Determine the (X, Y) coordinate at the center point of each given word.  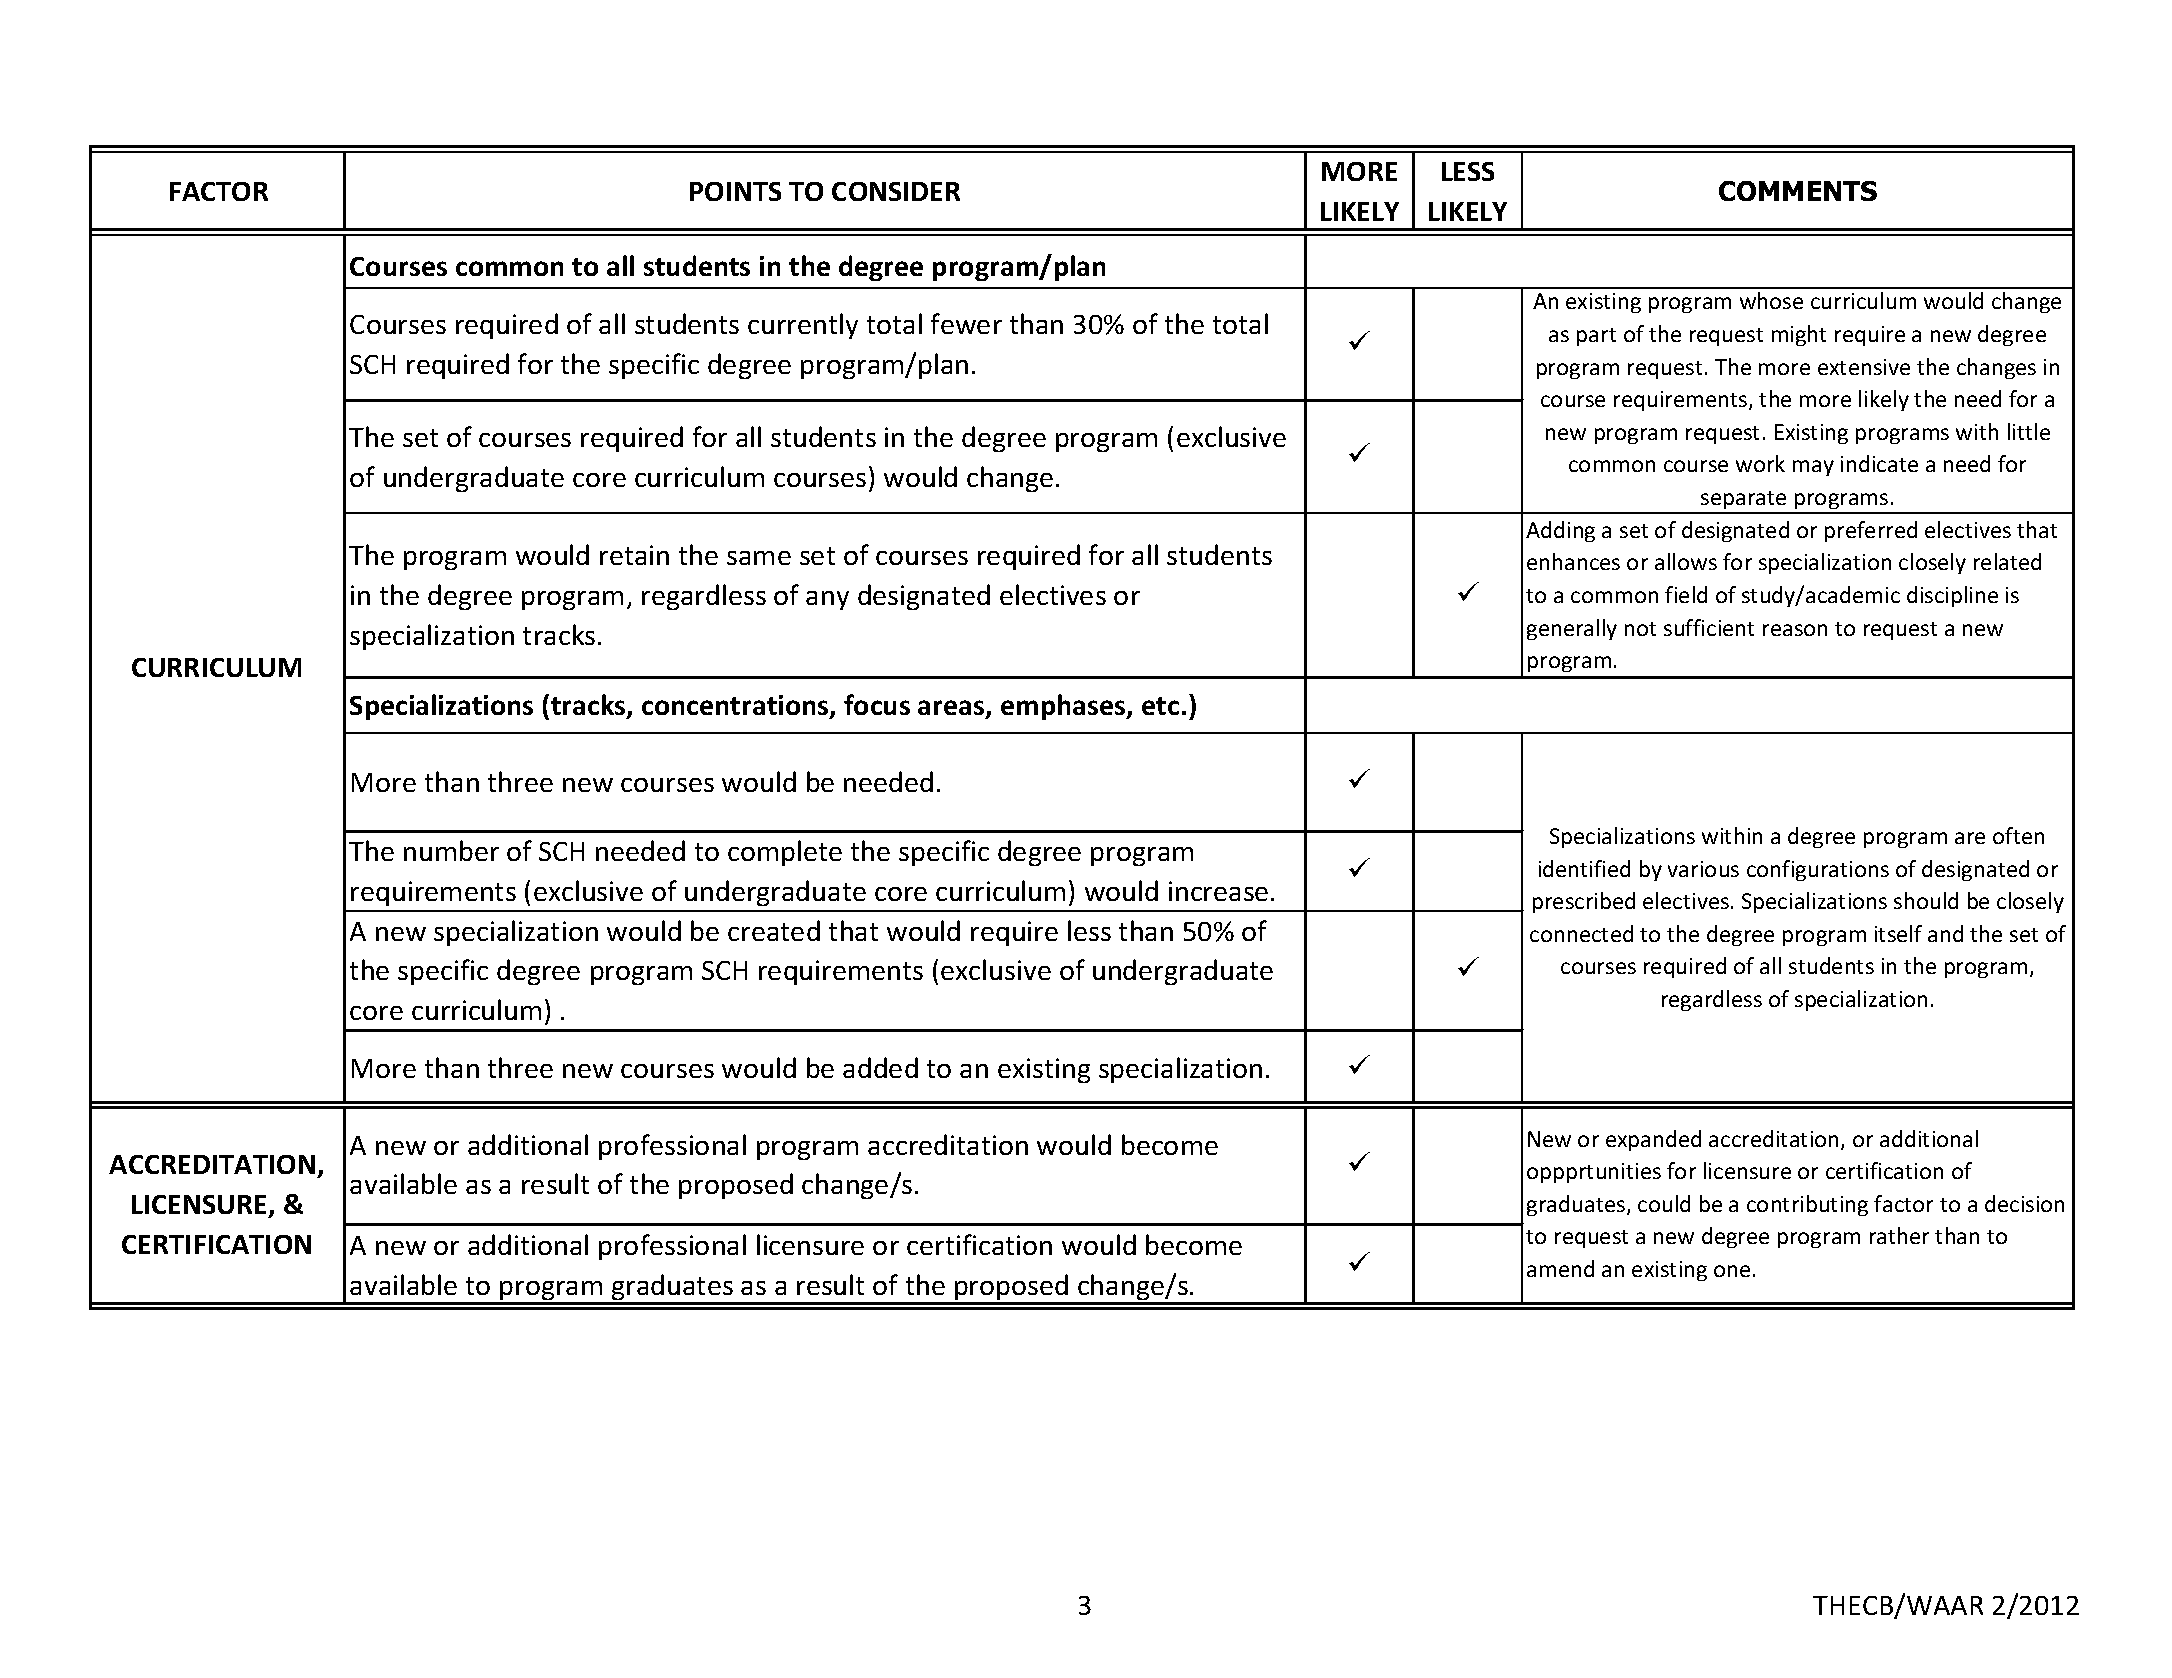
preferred (1871, 531)
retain (634, 555)
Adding (1560, 531)
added (880, 1067)
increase (1218, 891)
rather (1899, 1235)
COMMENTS (1798, 191)
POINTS (735, 191)
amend (1560, 1268)
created (774, 930)
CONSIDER (896, 191)
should (1926, 900)
